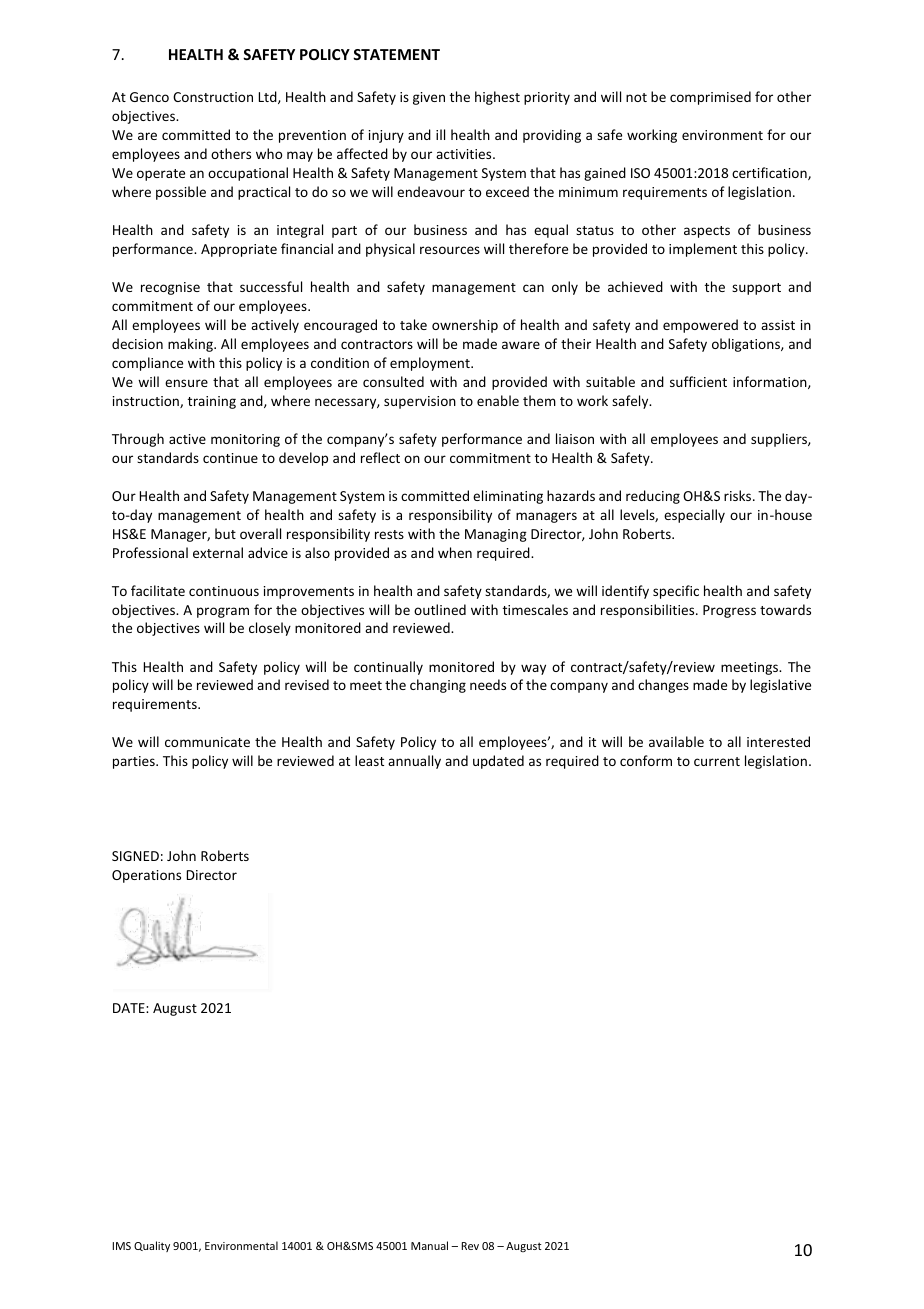 This screenshot has height=1309, width=924. What do you see at coordinates (438, 686) in the screenshot?
I see `changing` at bounding box center [438, 686].
